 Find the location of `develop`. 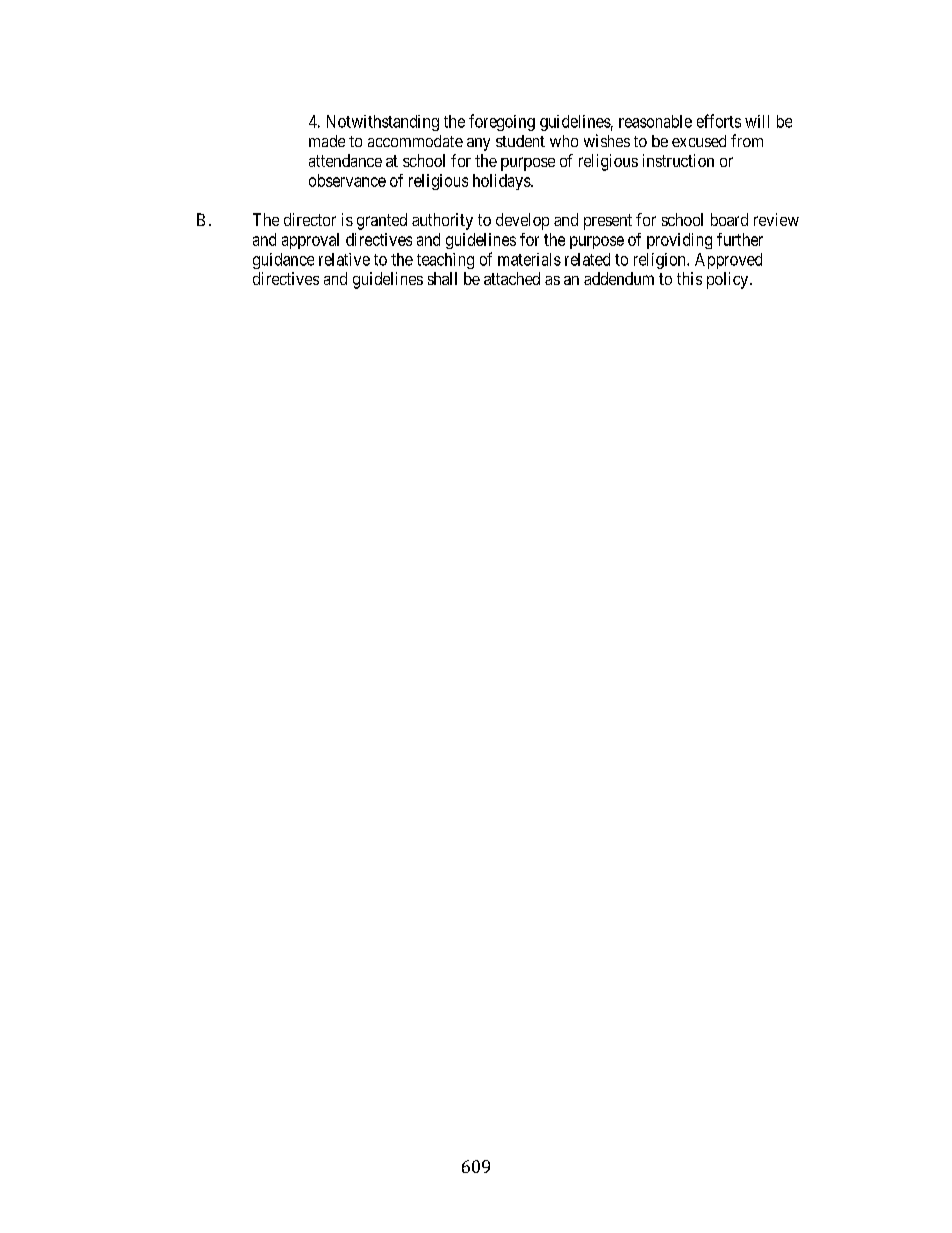

develop is located at coordinates (522, 221).
